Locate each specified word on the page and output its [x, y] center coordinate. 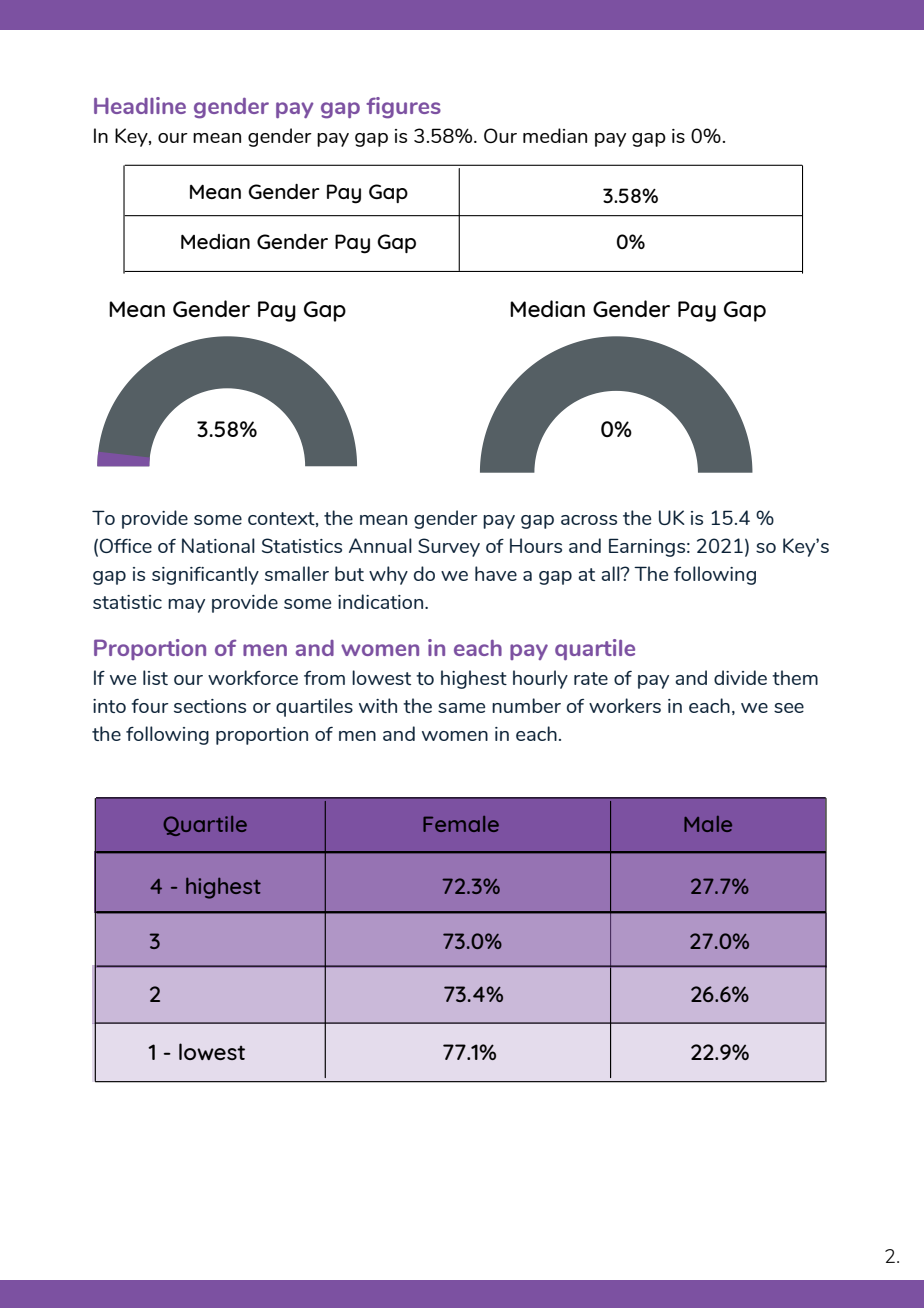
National [218, 545]
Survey [449, 547]
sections [210, 706]
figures [403, 108]
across [589, 520]
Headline [140, 105]
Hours [536, 545]
